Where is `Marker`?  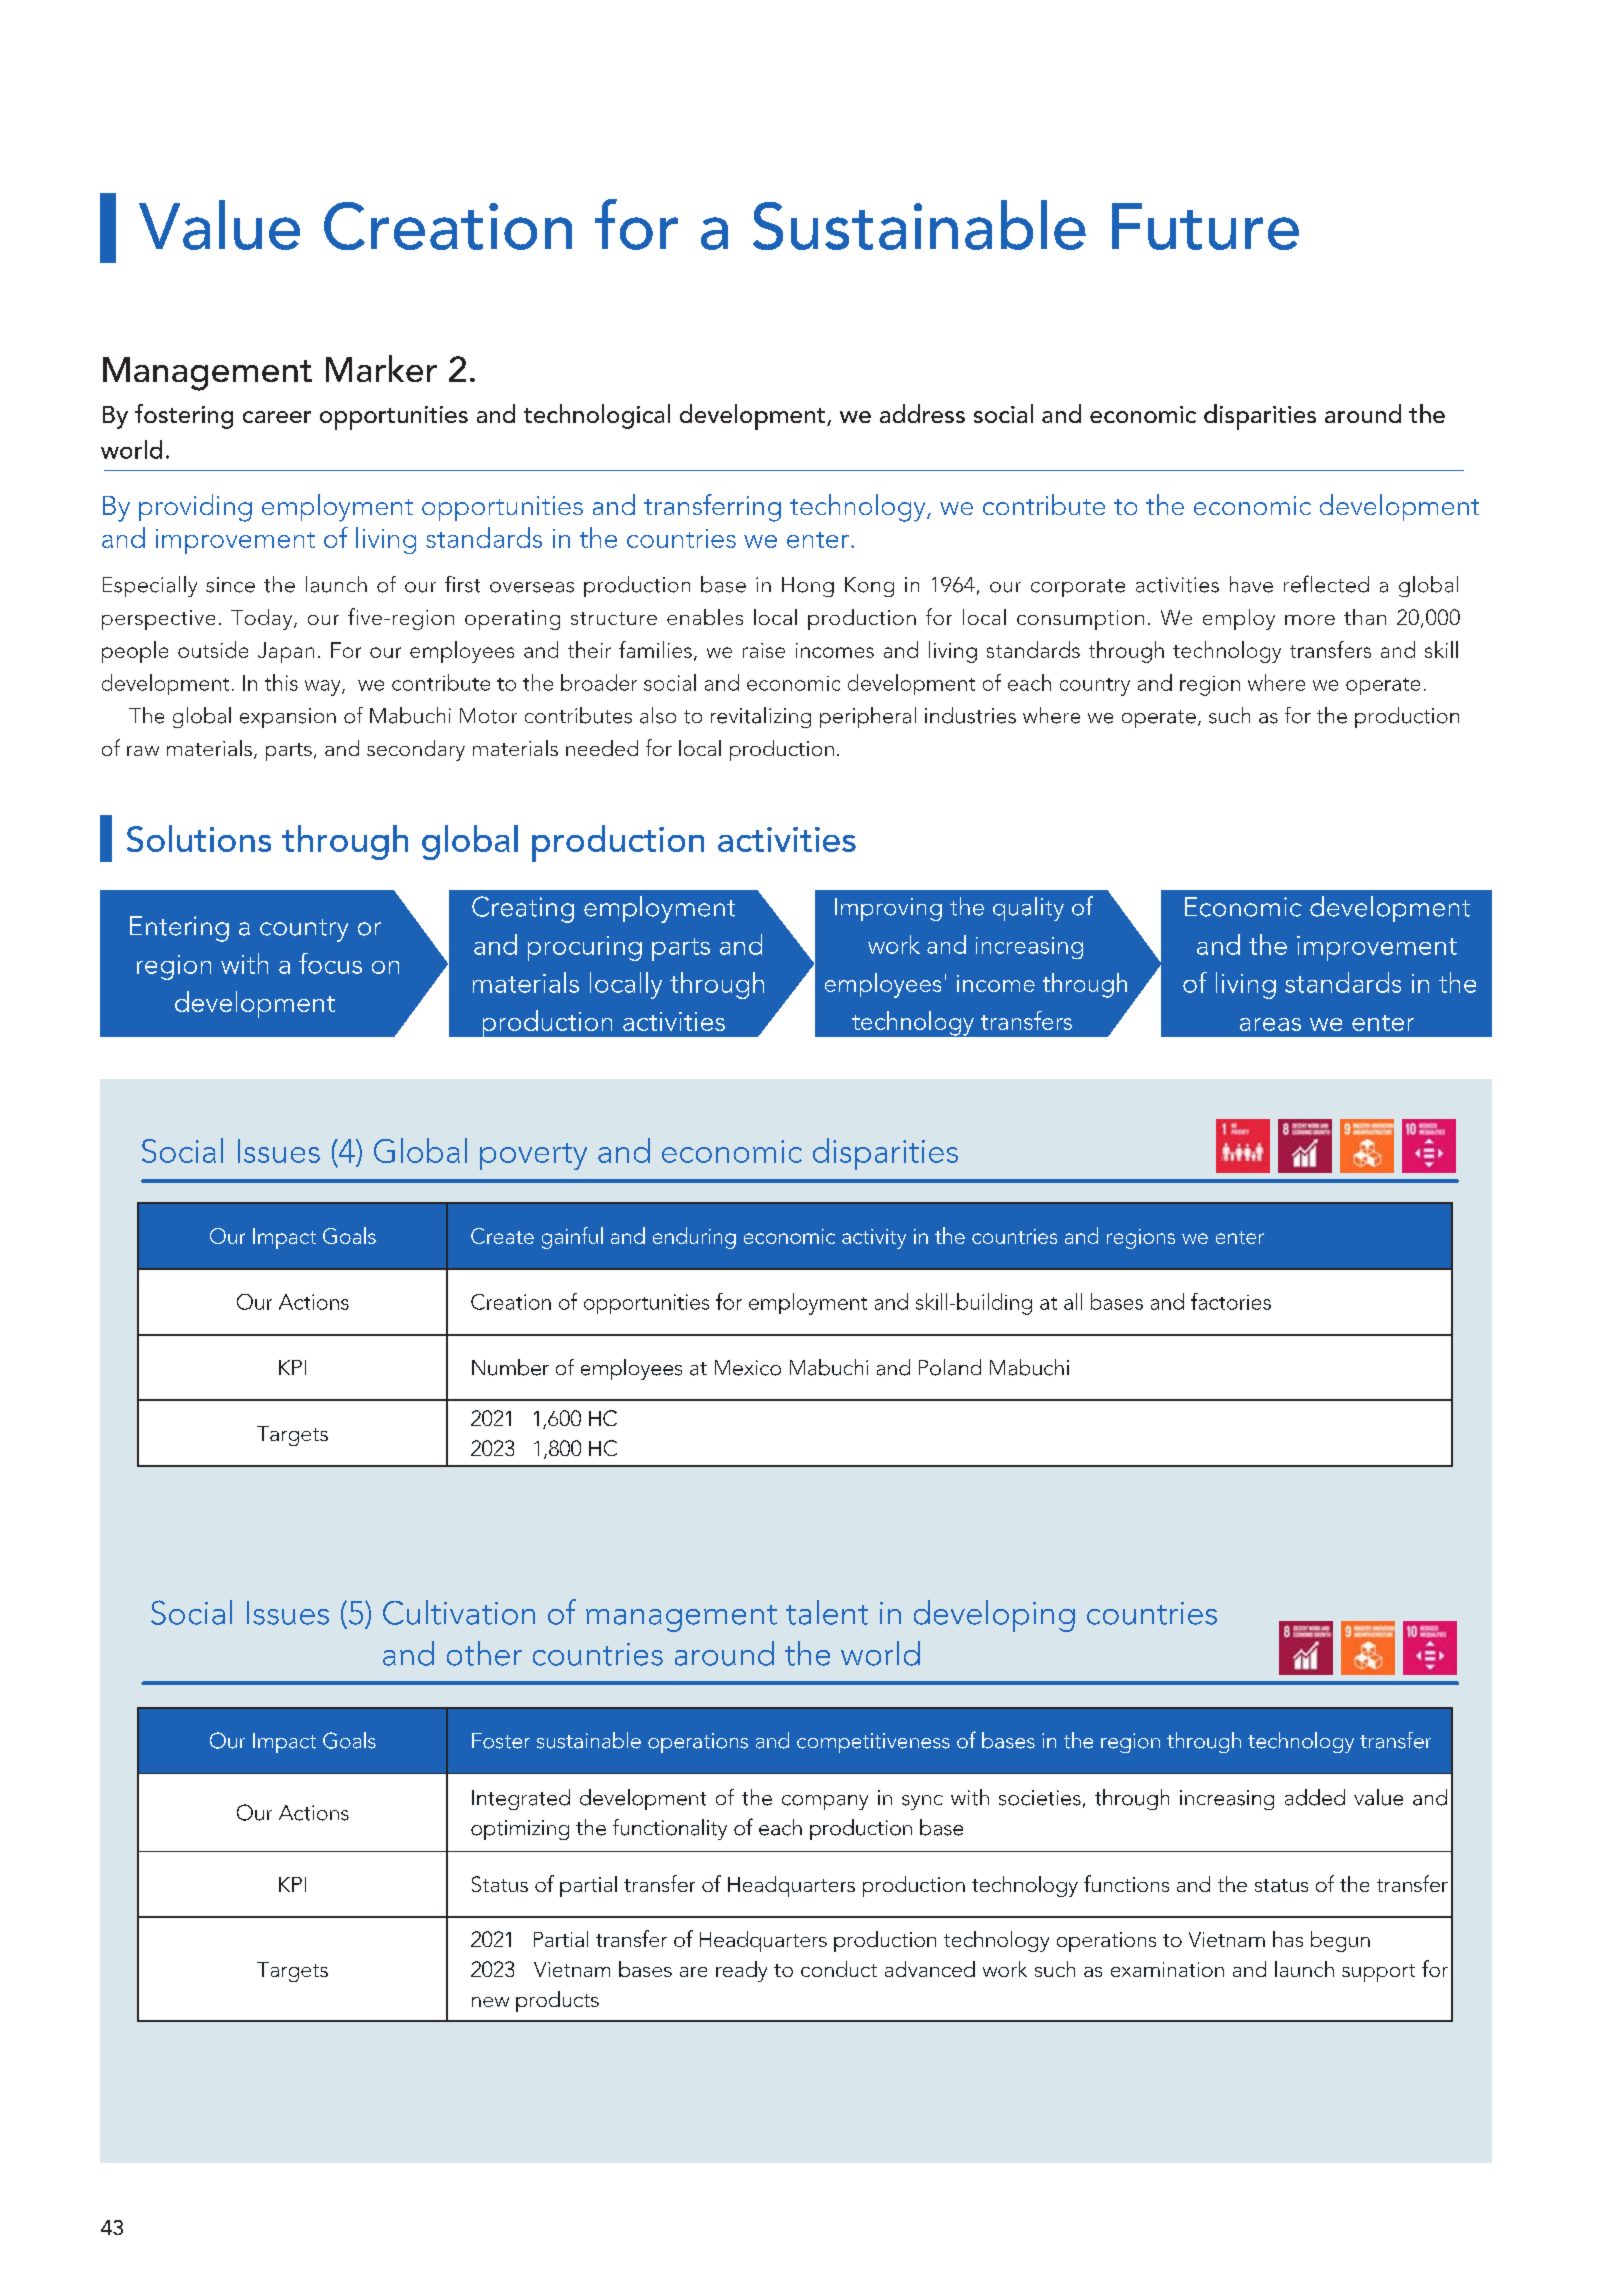 Marker is located at coordinates (381, 368).
